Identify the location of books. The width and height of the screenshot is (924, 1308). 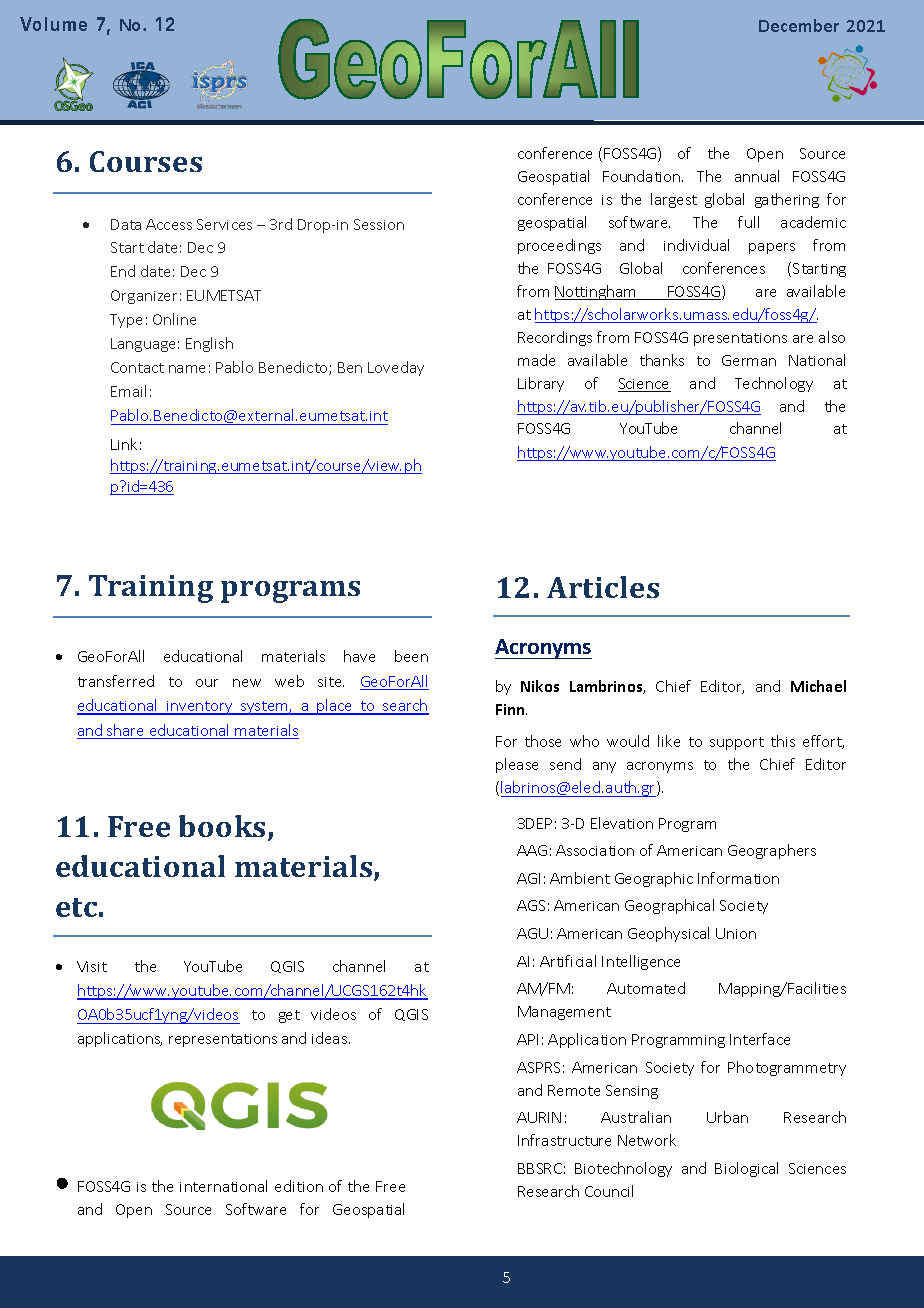
(222, 826).
